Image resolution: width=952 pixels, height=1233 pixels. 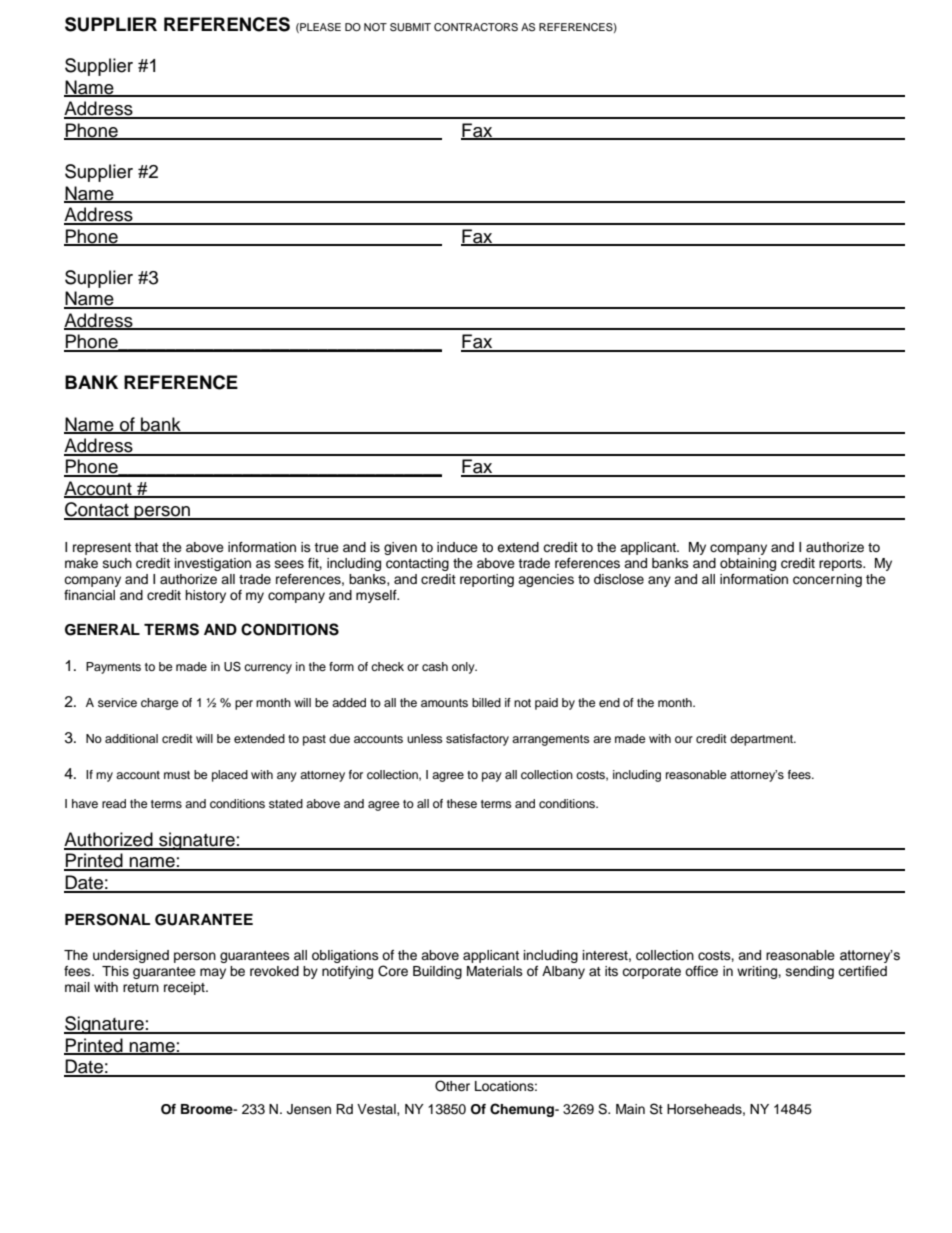 I want to click on Other, so click(x=452, y=1086).
